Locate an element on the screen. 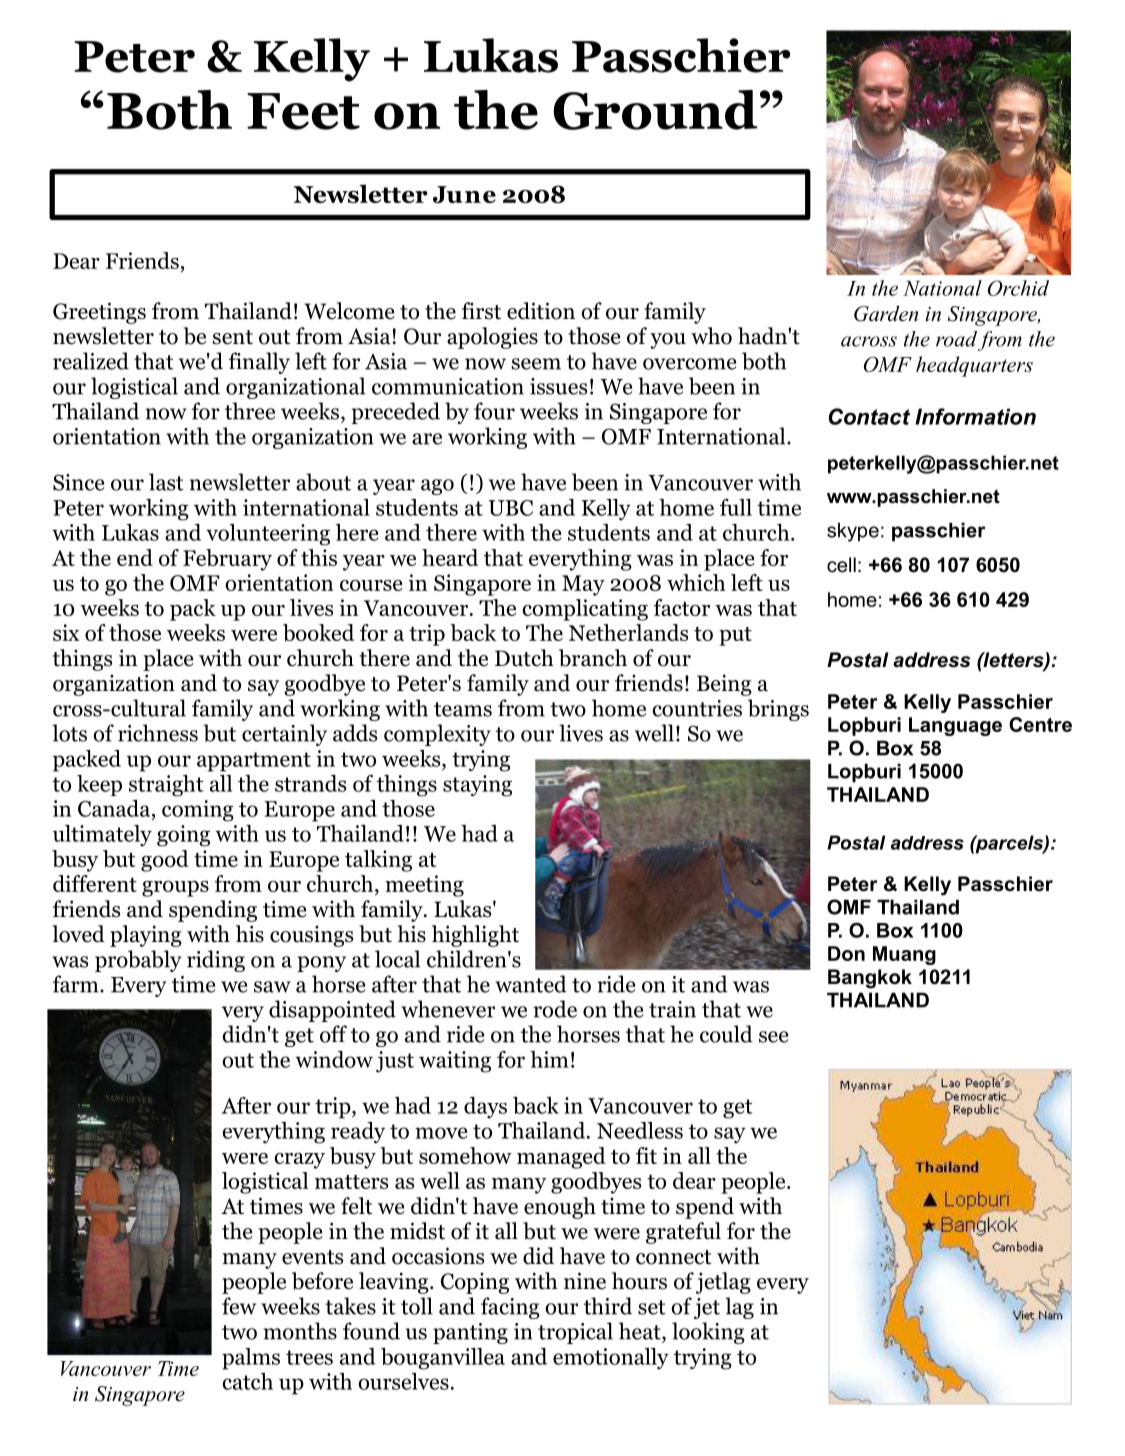 Image resolution: width=1125 pixels, height=1456 pixels. looking is located at coordinates (708, 1333).
